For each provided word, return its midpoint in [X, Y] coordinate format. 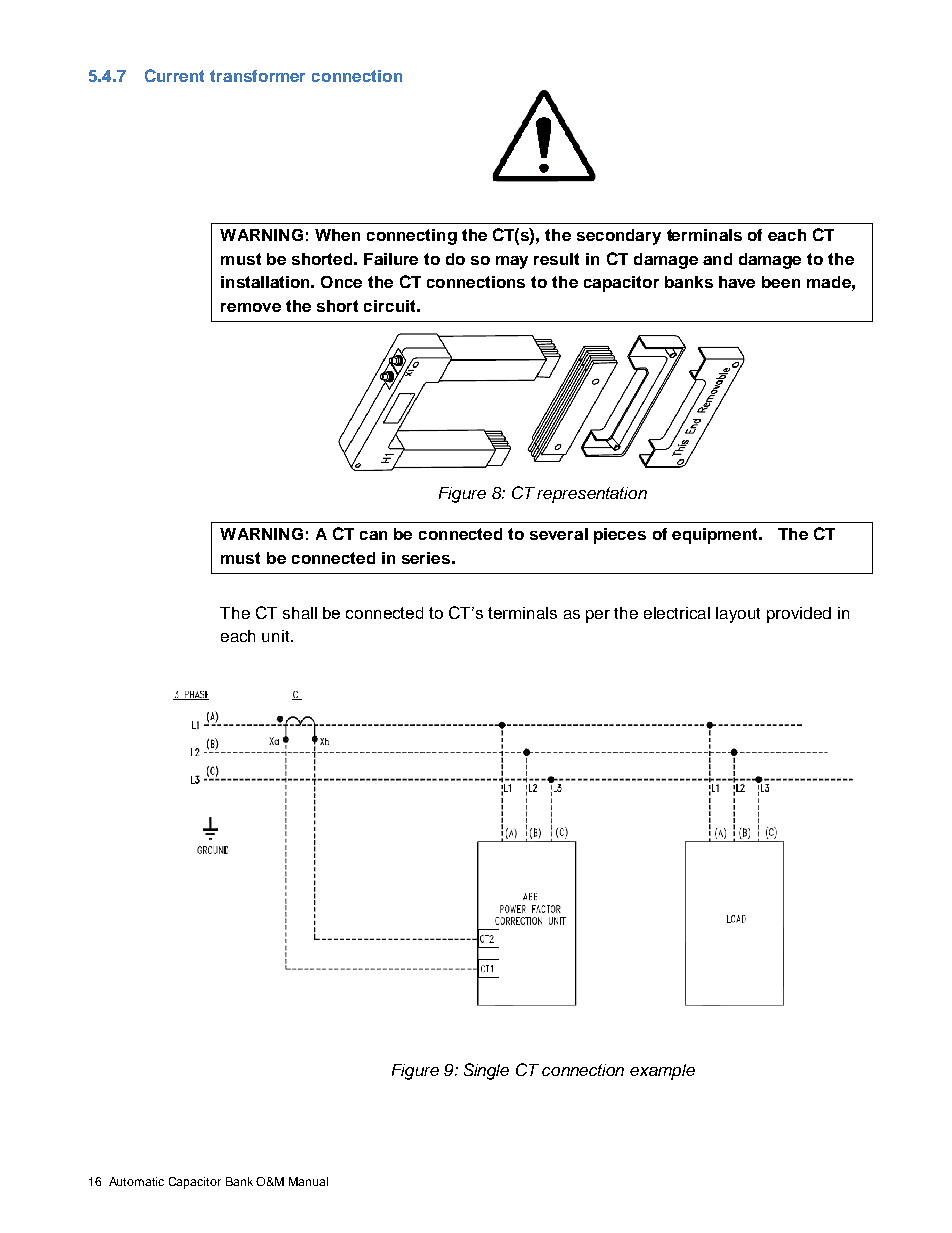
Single [486, 1071]
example [662, 1072]
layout [738, 615]
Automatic [136, 1181]
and [717, 259]
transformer [257, 76]
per [598, 616]
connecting [412, 237]
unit [277, 636]
